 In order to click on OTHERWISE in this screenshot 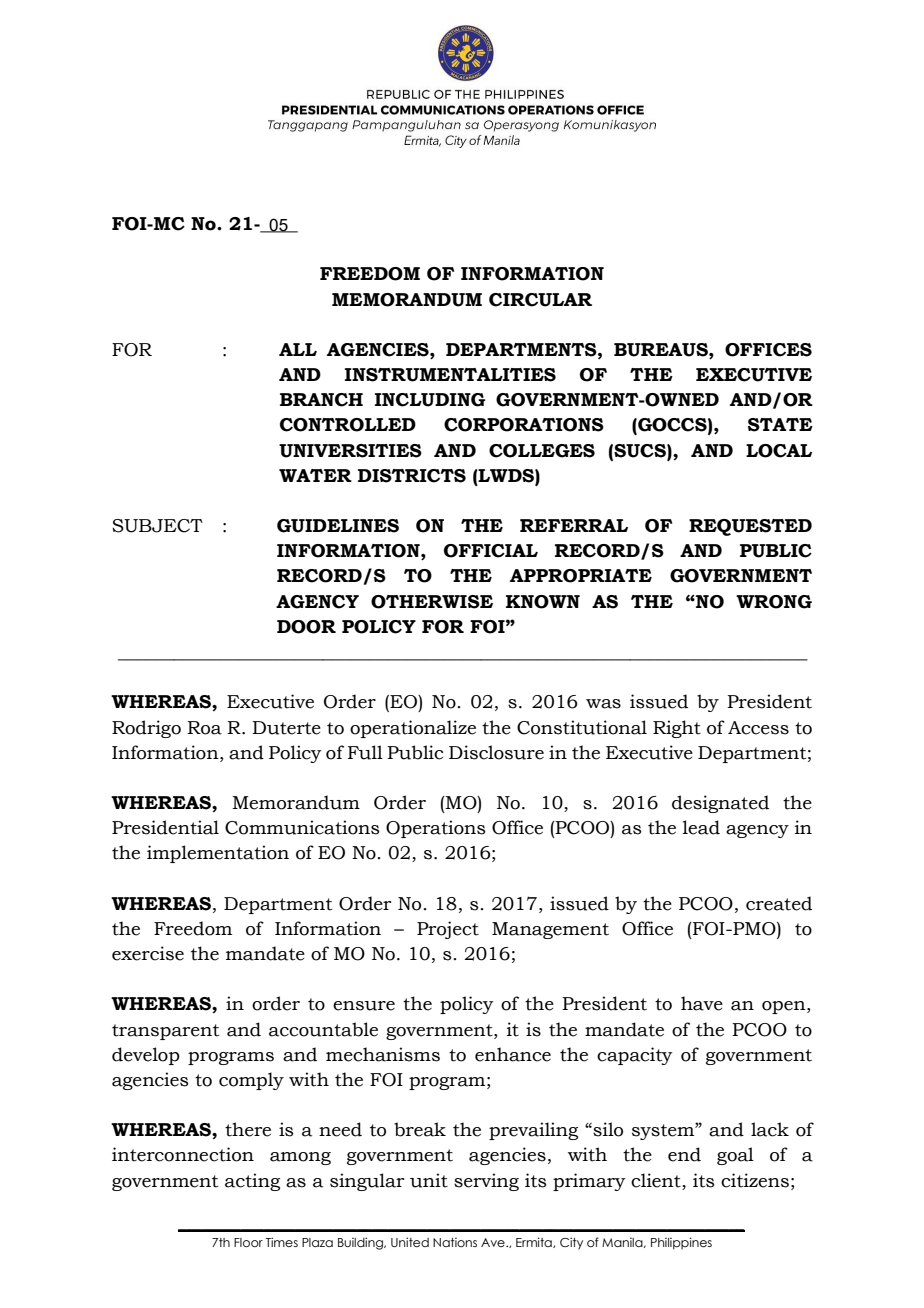, I will do `click(432, 602)`.
